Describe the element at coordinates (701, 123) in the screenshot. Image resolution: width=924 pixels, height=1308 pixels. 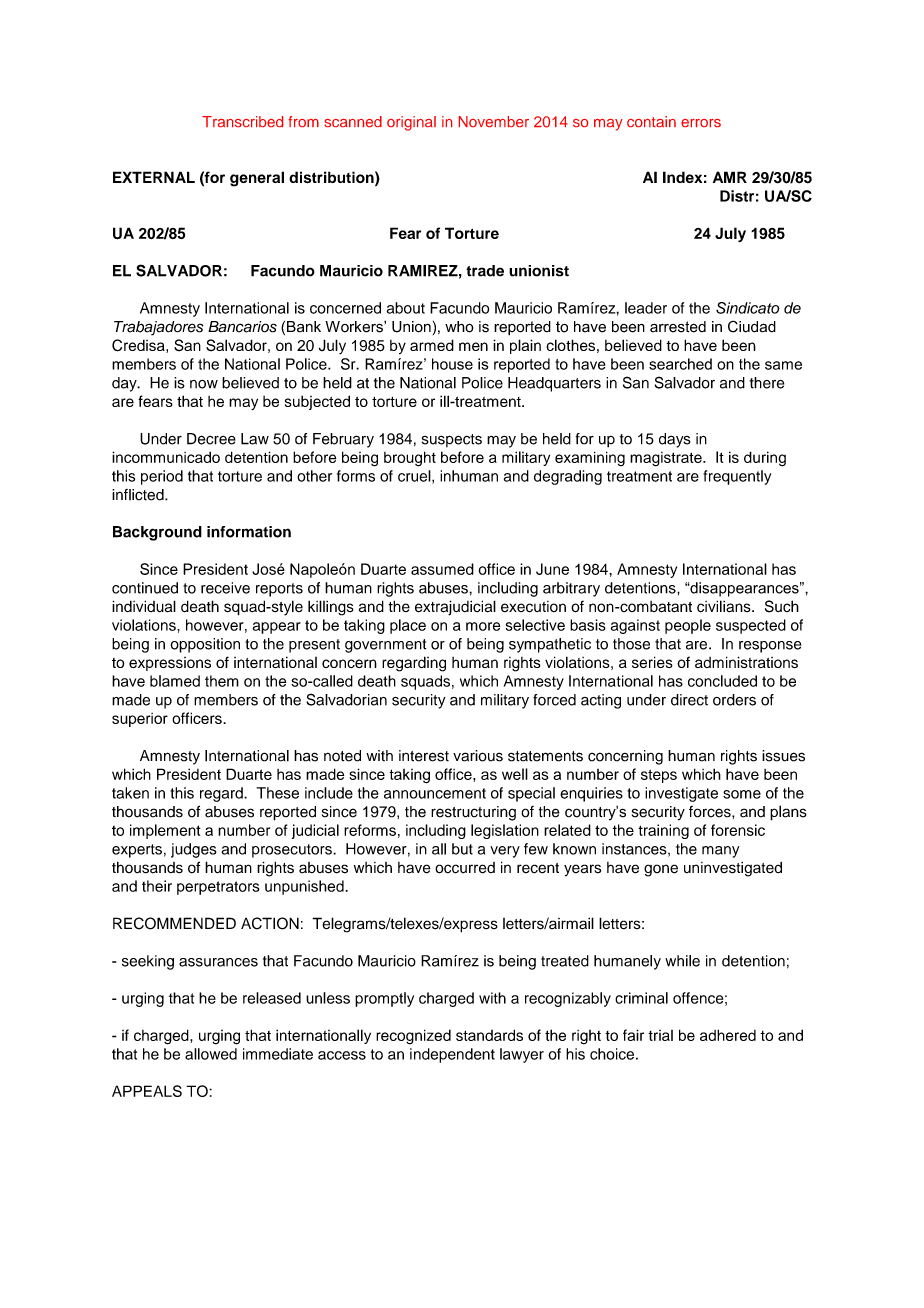
I see `errors` at that location.
